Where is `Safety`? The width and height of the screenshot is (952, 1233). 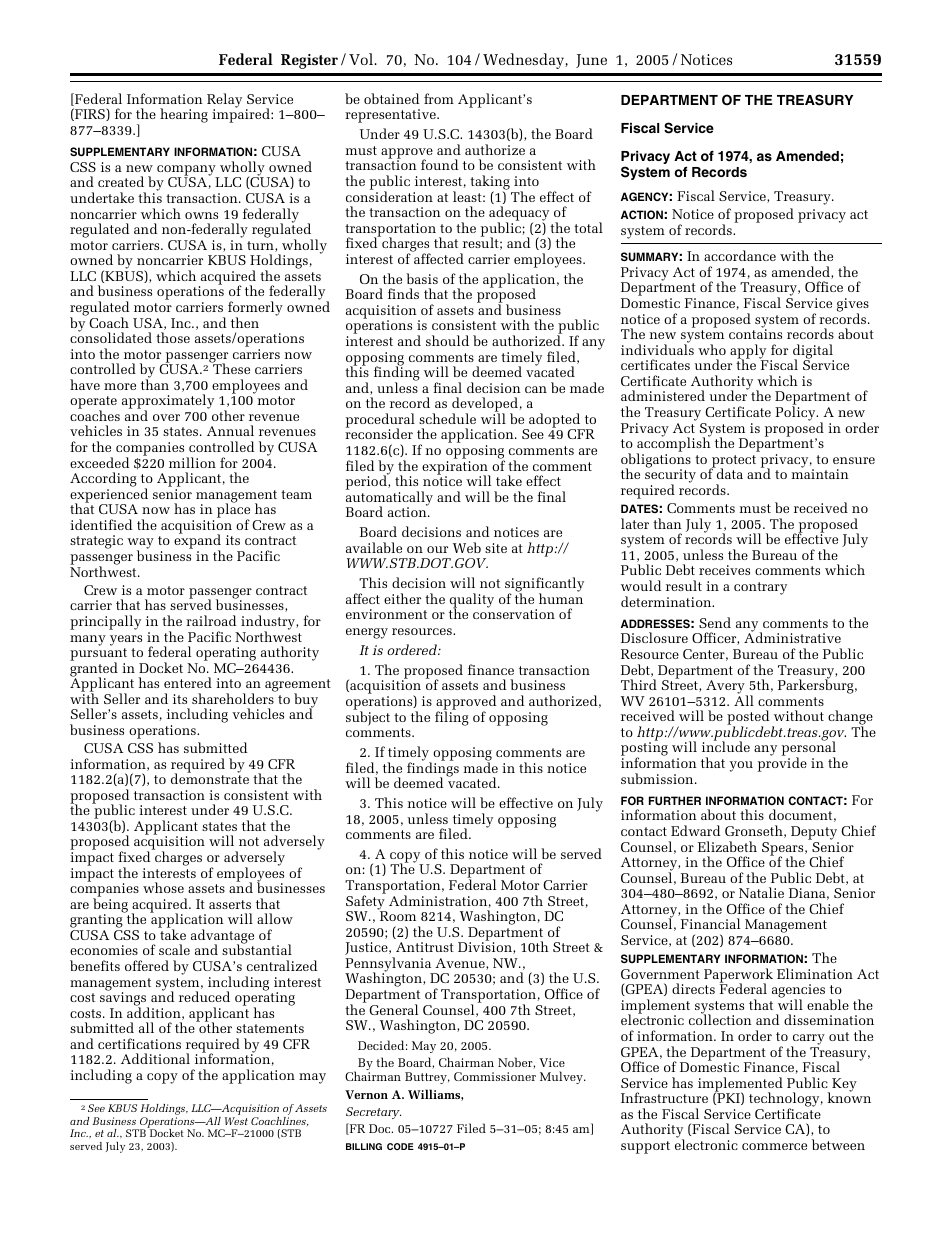 Safety is located at coordinates (366, 902).
